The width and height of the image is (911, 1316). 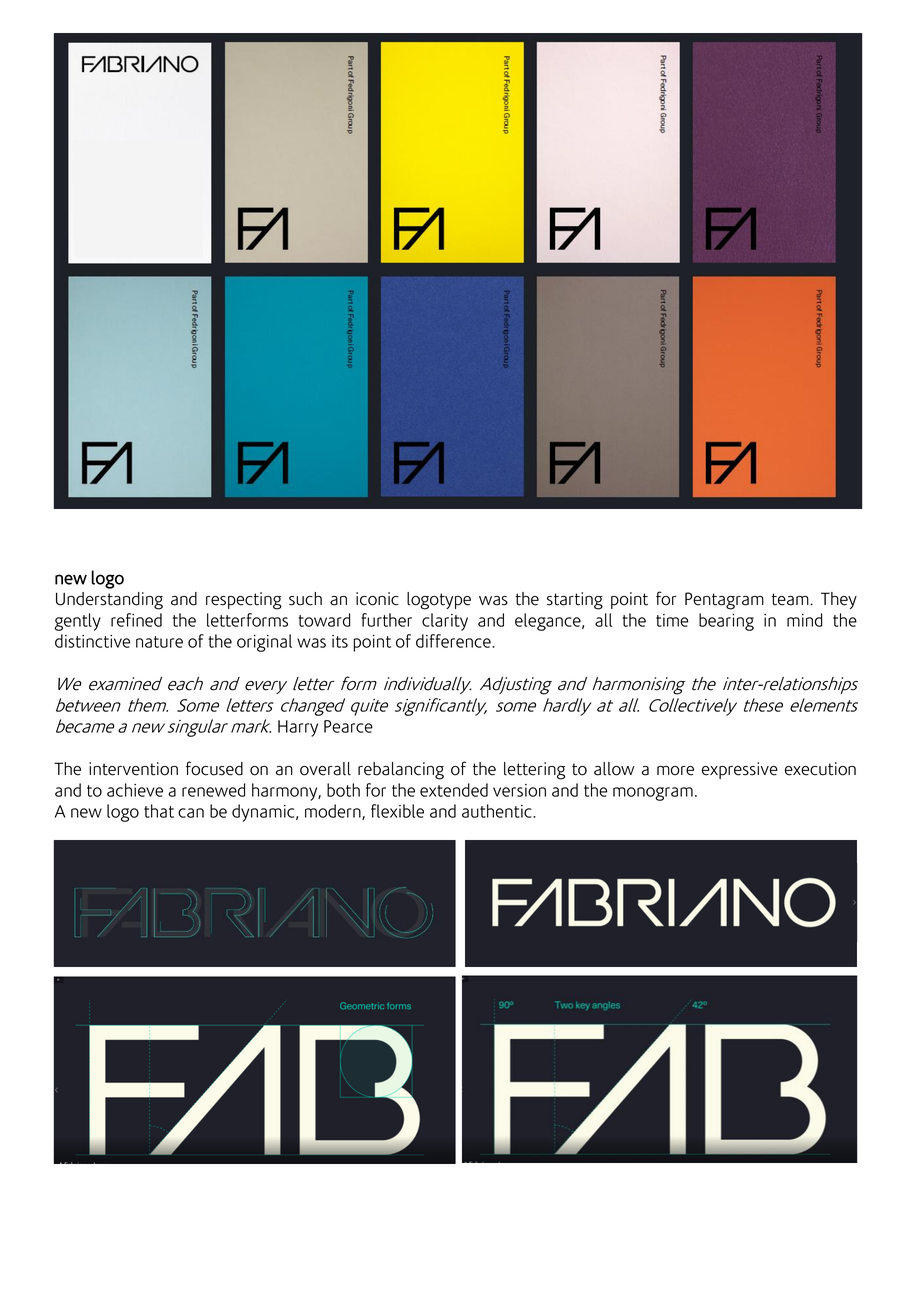 I want to click on Understanding, so click(x=109, y=601).
